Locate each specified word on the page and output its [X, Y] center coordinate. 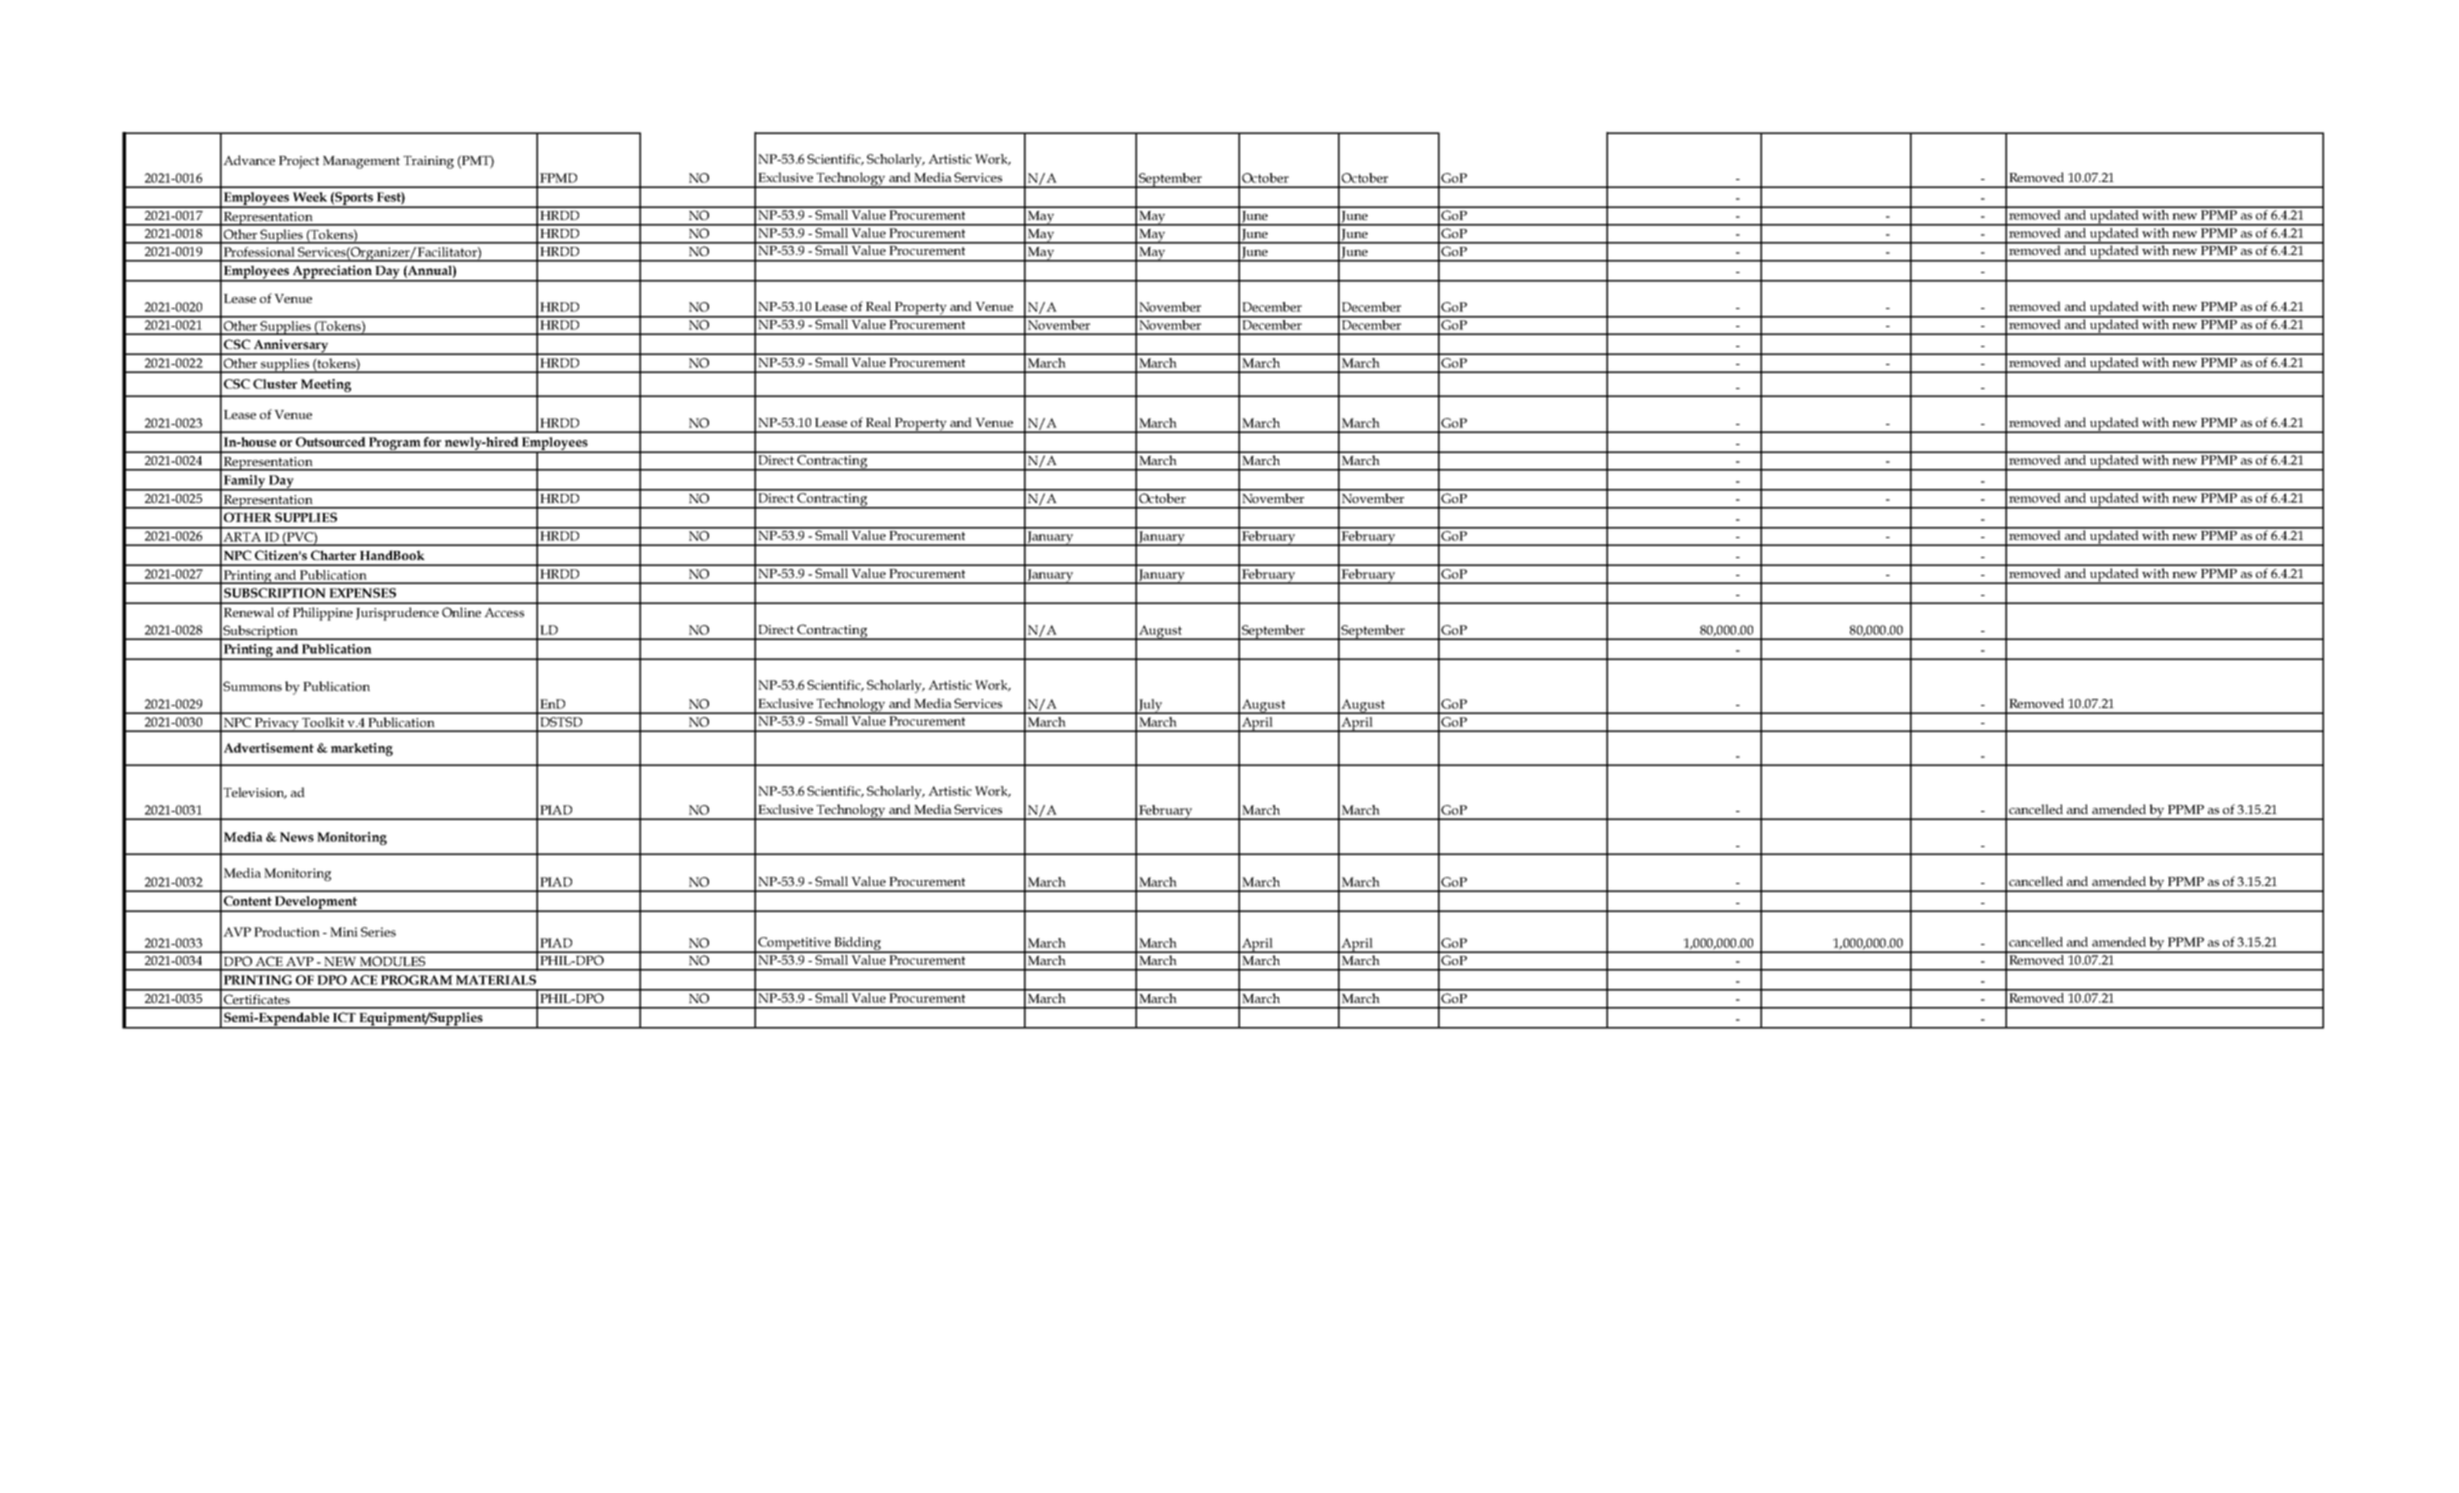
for [432, 442]
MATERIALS [496, 980]
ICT [344, 1017]
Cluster [275, 384]
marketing [362, 749]
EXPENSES [362, 593]
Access [504, 612]
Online [461, 612]
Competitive [794, 945]
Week [310, 197]
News [297, 837]
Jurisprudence [397, 614]
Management [361, 162]
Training [428, 162]
